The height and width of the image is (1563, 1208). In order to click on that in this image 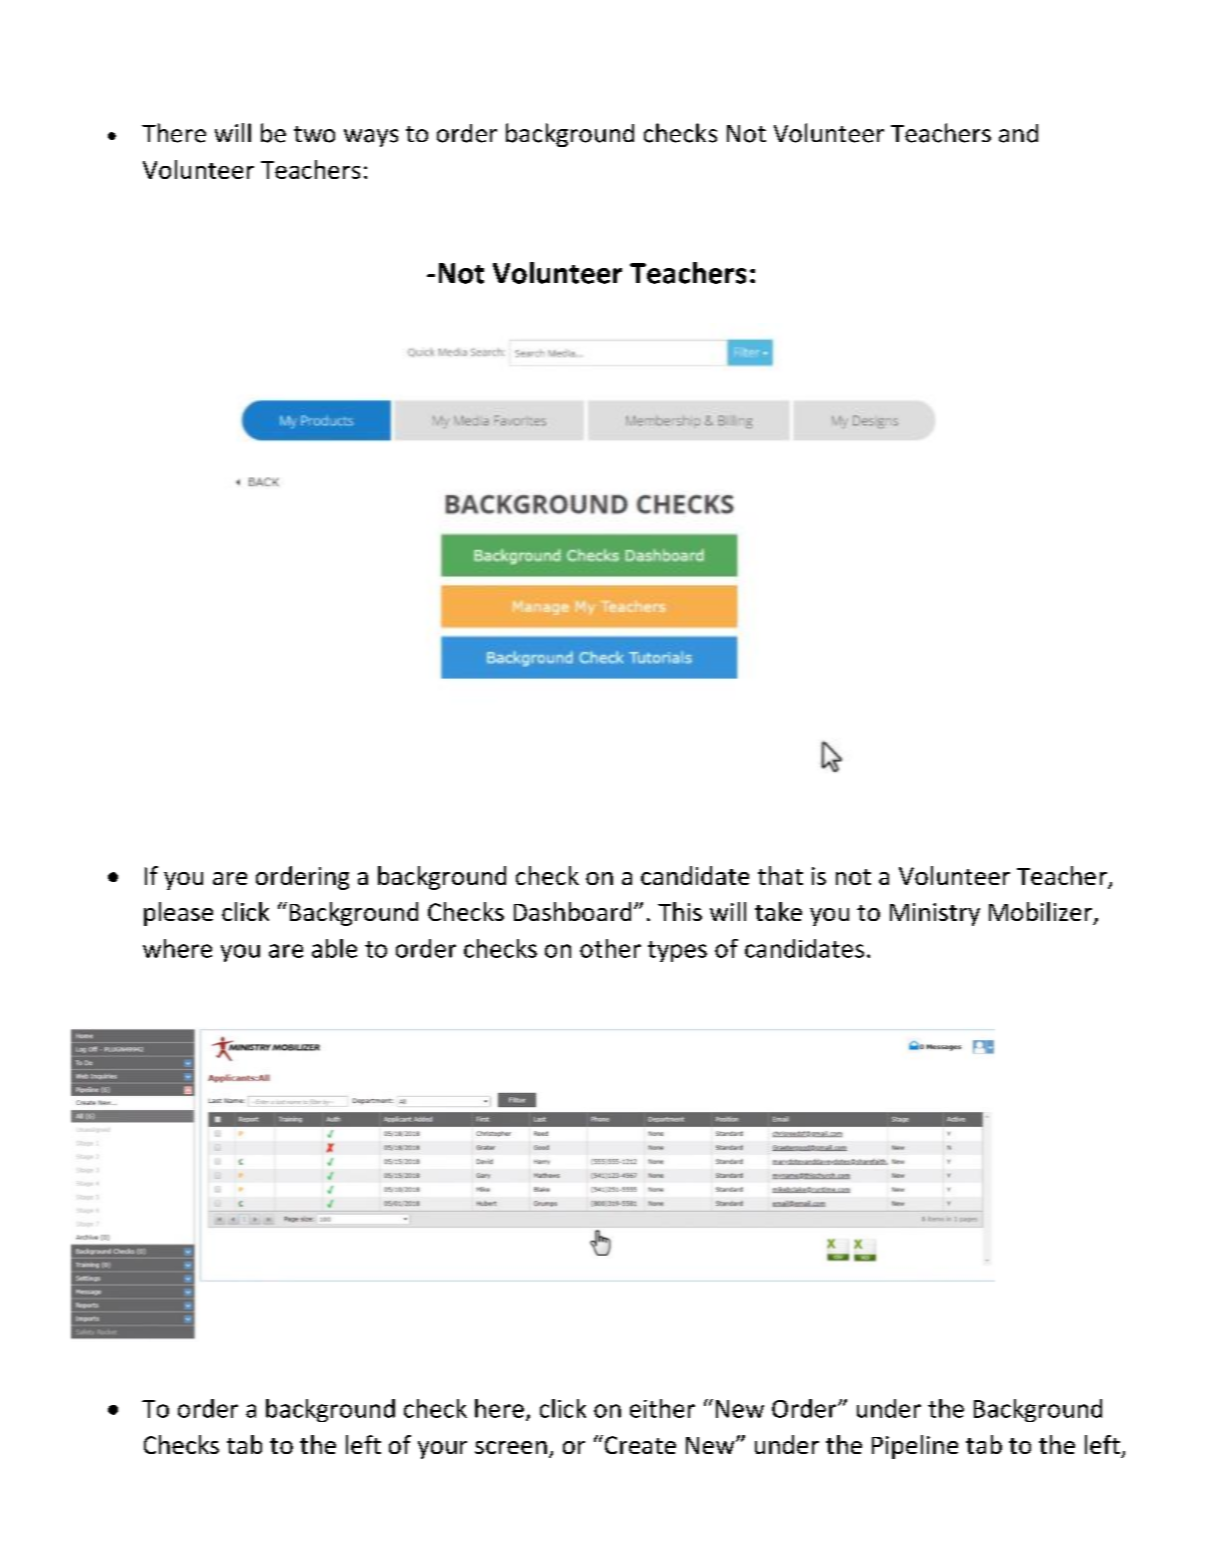, I will do `click(780, 875)`.
